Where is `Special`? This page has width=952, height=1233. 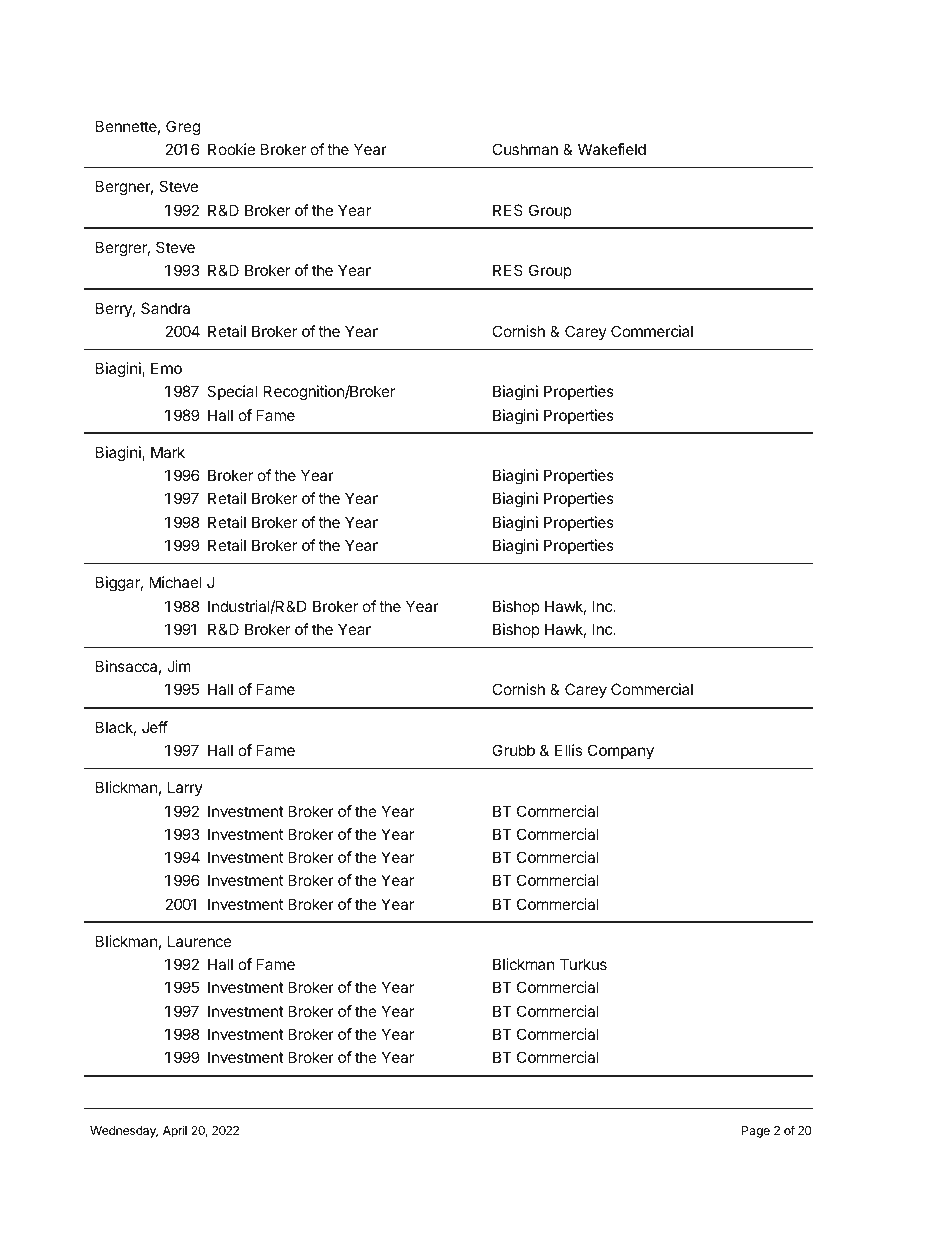
Special is located at coordinates (232, 392).
